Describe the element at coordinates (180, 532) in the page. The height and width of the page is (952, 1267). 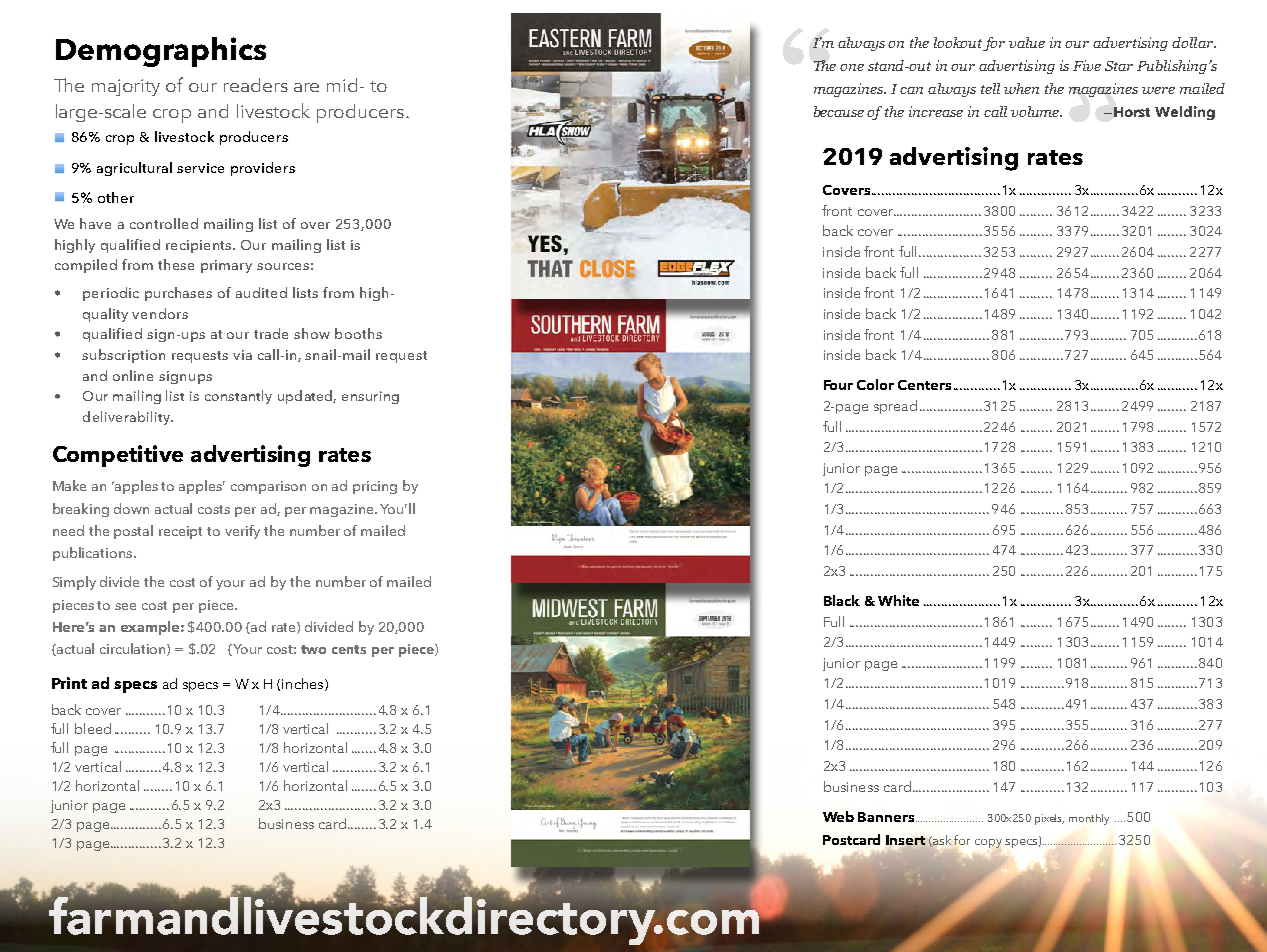
I see `receipt` at that location.
